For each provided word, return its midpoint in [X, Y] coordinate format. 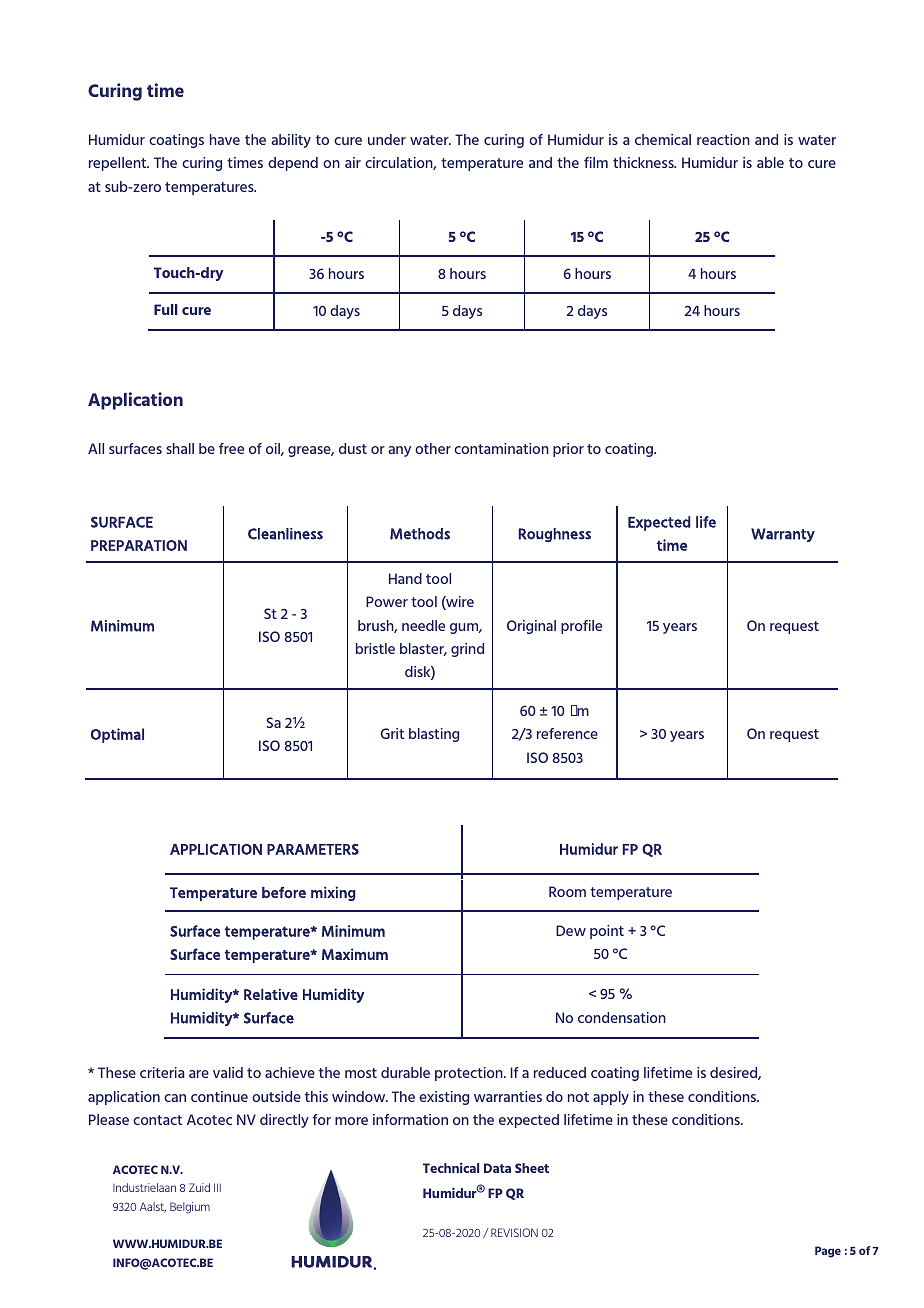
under [387, 139]
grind [467, 650]
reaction [723, 139]
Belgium [190, 1208]
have [225, 139]
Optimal [117, 735]
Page [828, 1252]
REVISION [514, 1232]
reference [567, 733]
